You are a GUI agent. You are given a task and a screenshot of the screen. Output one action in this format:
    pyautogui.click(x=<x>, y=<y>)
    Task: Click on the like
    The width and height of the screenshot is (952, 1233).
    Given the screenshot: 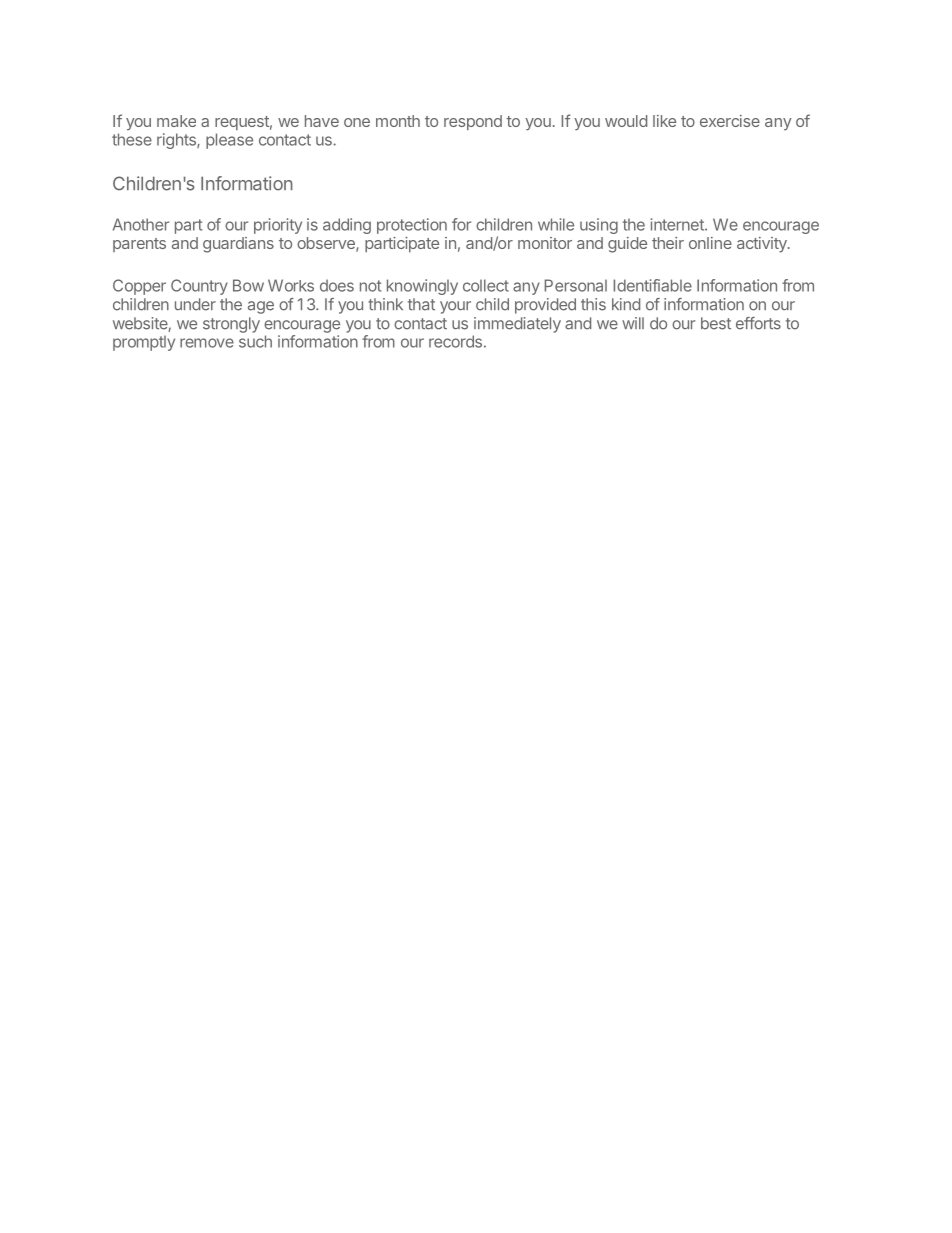 What is the action you would take?
    pyautogui.click(x=664, y=121)
